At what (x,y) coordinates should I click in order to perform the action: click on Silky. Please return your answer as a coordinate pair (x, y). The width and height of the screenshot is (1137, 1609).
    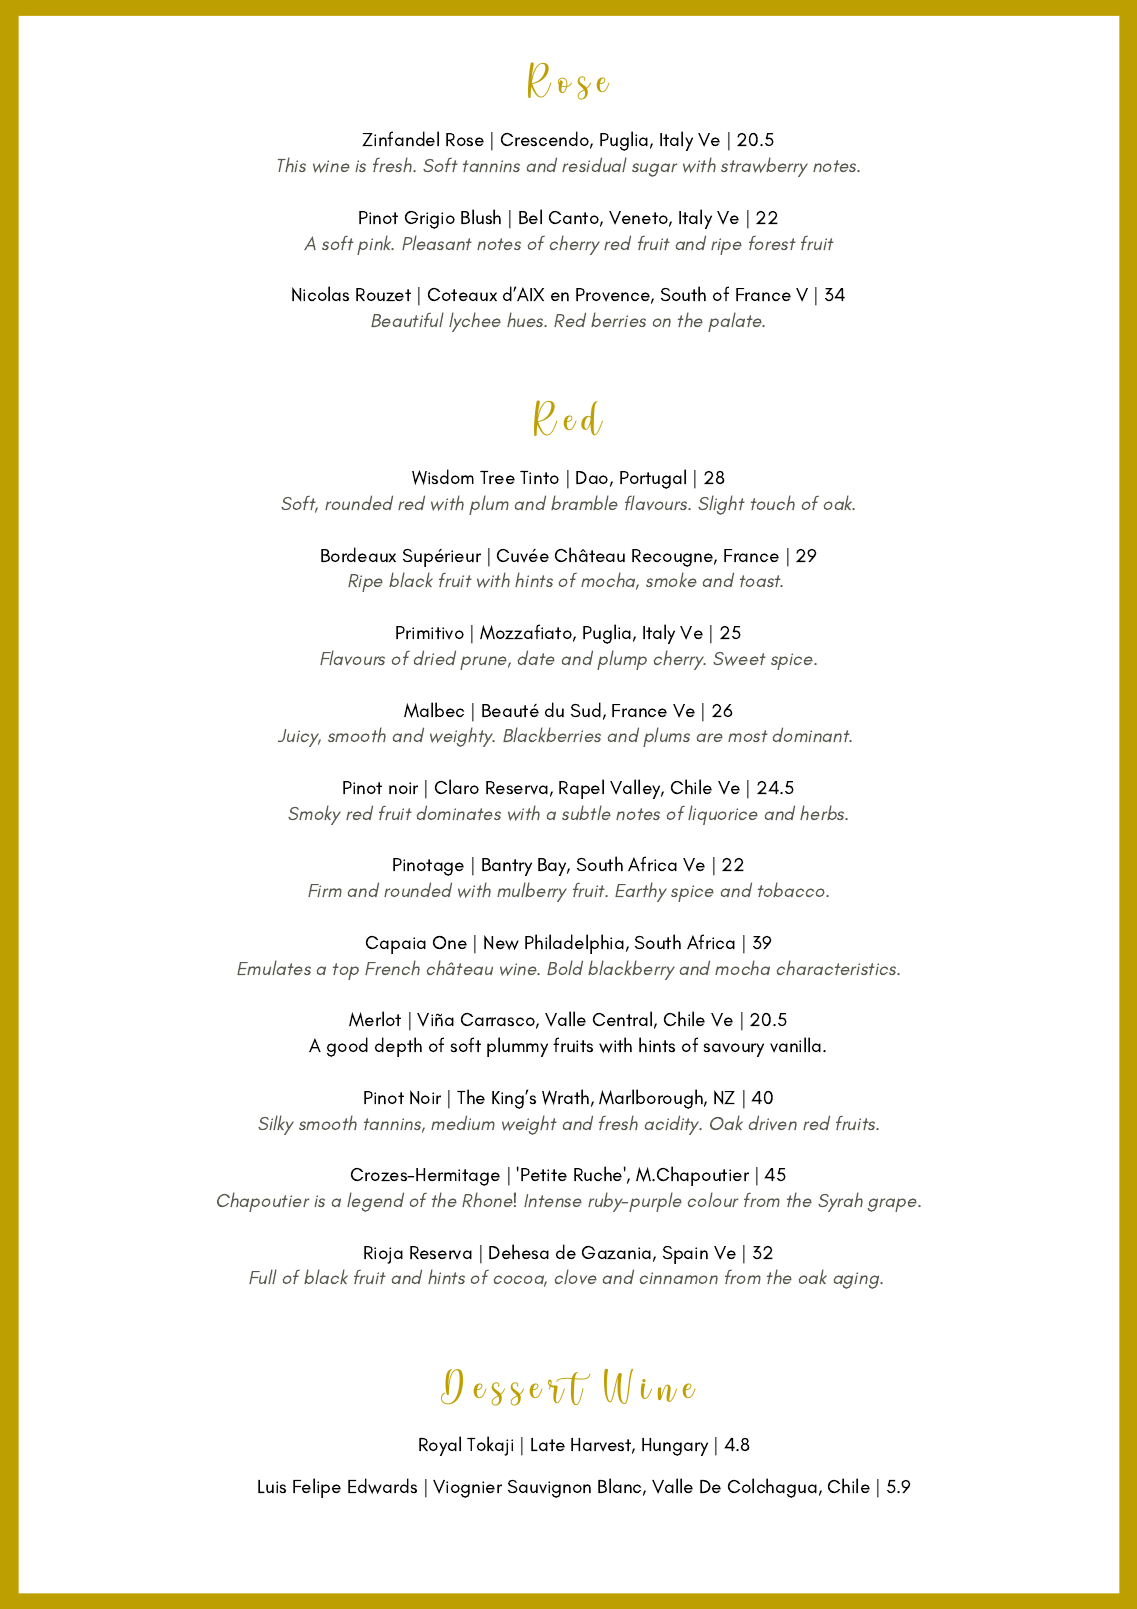
    Looking at the image, I should click on (276, 1125).
